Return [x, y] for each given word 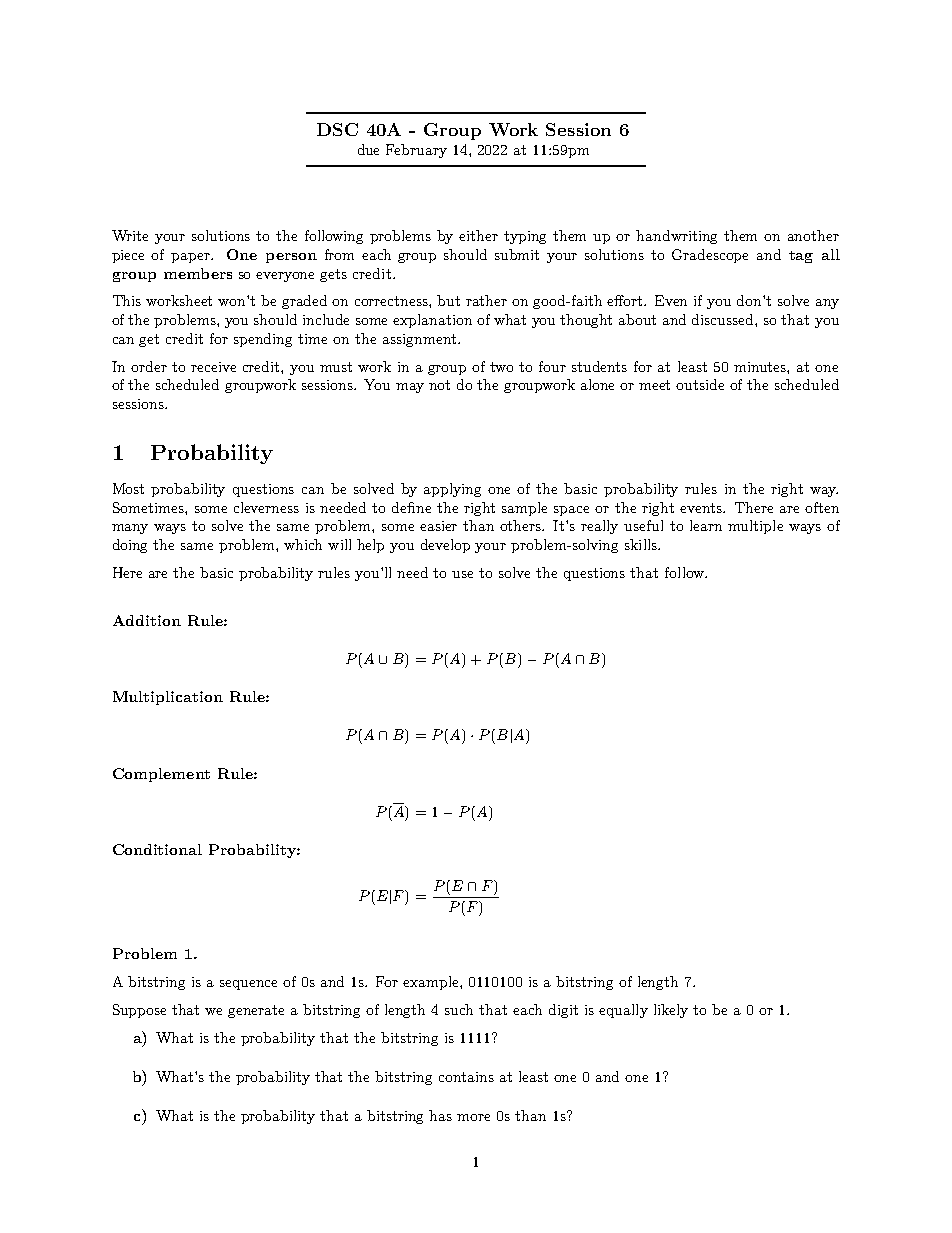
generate [256, 1011]
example [432, 983]
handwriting [676, 237]
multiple [755, 527]
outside [700, 384]
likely [671, 1011]
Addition [147, 620]
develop [445, 546]
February [416, 151]
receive [213, 367]
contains [466, 1077]
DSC [337, 129]
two [501, 367]
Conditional [157, 849]
